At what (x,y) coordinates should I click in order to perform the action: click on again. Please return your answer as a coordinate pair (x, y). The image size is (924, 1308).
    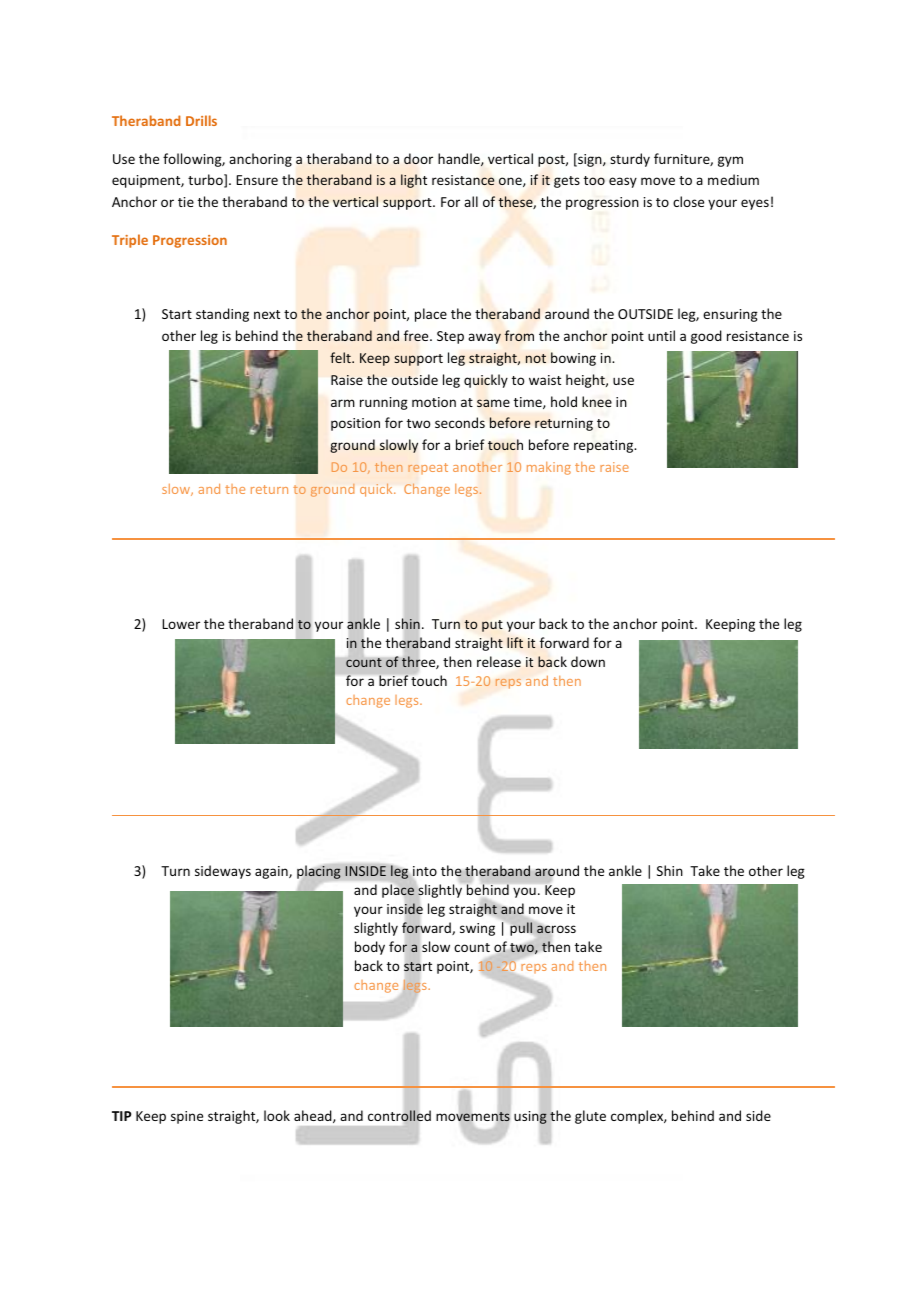
    Looking at the image, I should click on (272, 872).
